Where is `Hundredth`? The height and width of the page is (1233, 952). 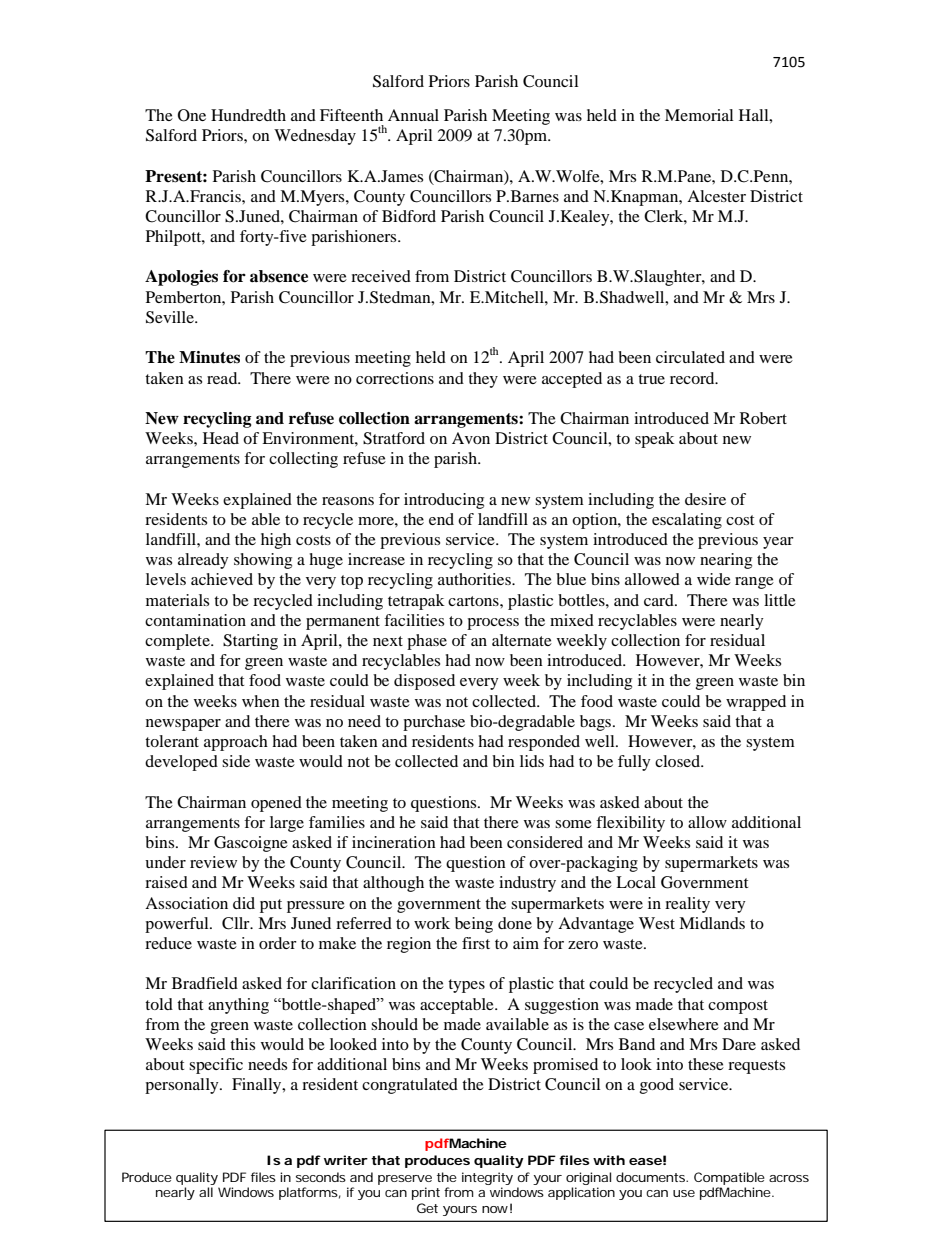 Hundredth is located at coordinates (248, 115).
